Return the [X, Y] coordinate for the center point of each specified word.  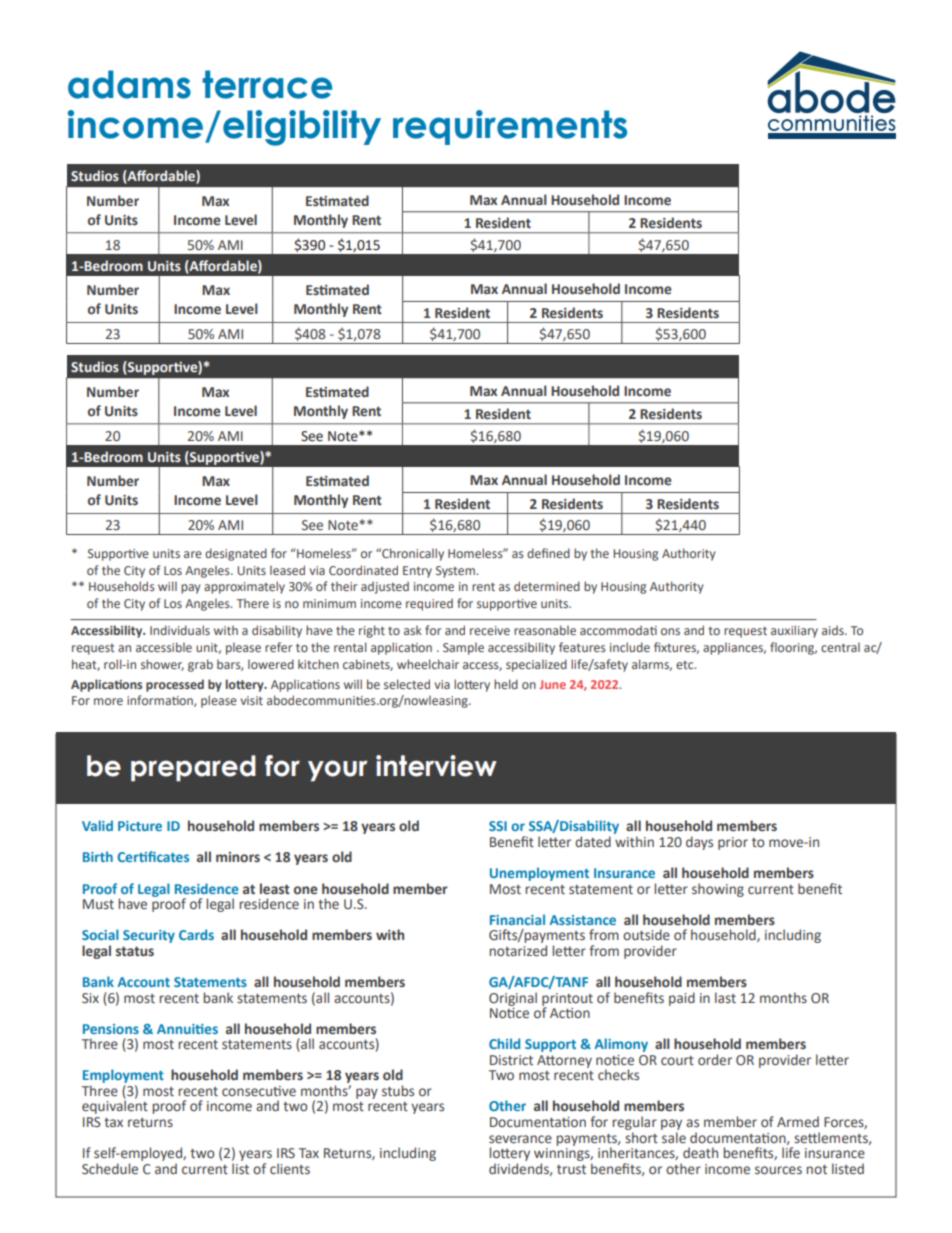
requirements [510, 127]
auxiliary [794, 631]
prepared [193, 768]
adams [129, 84]
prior [733, 843]
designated [236, 554]
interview [436, 766]
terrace [267, 84]
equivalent [115, 1106]
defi [537, 553]
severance [520, 1139]
